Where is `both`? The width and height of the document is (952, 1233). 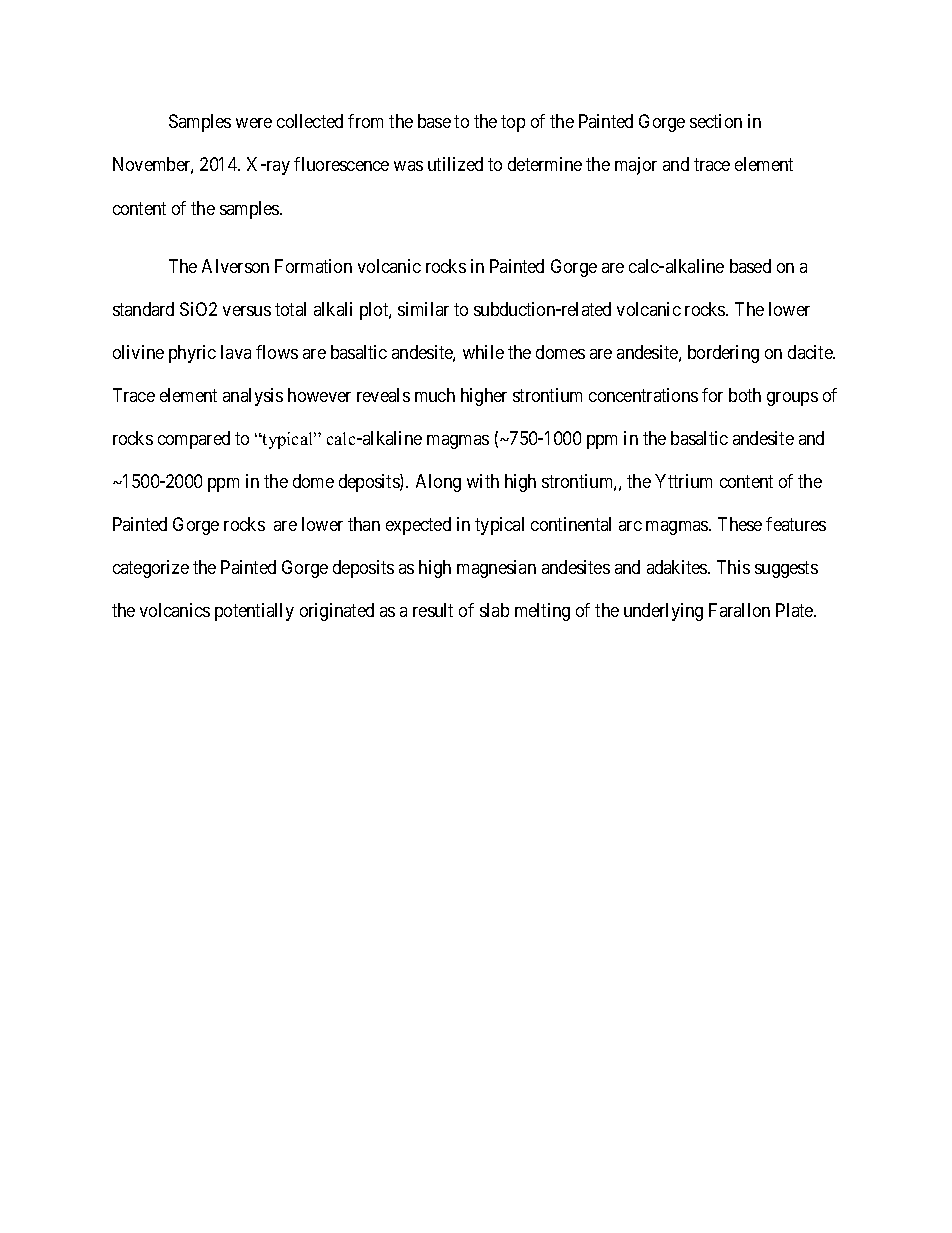 both is located at coordinates (745, 395).
